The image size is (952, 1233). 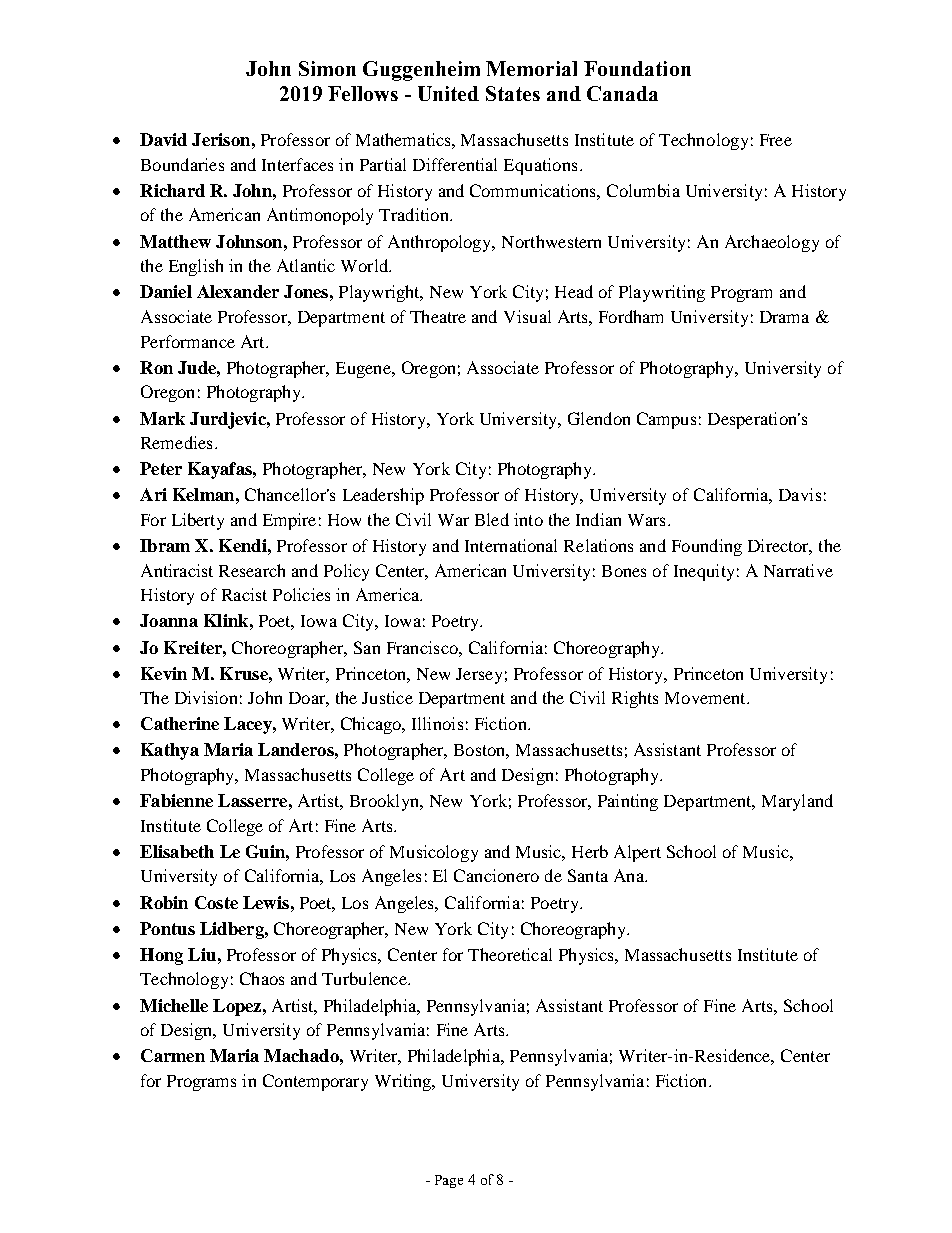 I want to click on Contemporary, so click(x=315, y=1082).
